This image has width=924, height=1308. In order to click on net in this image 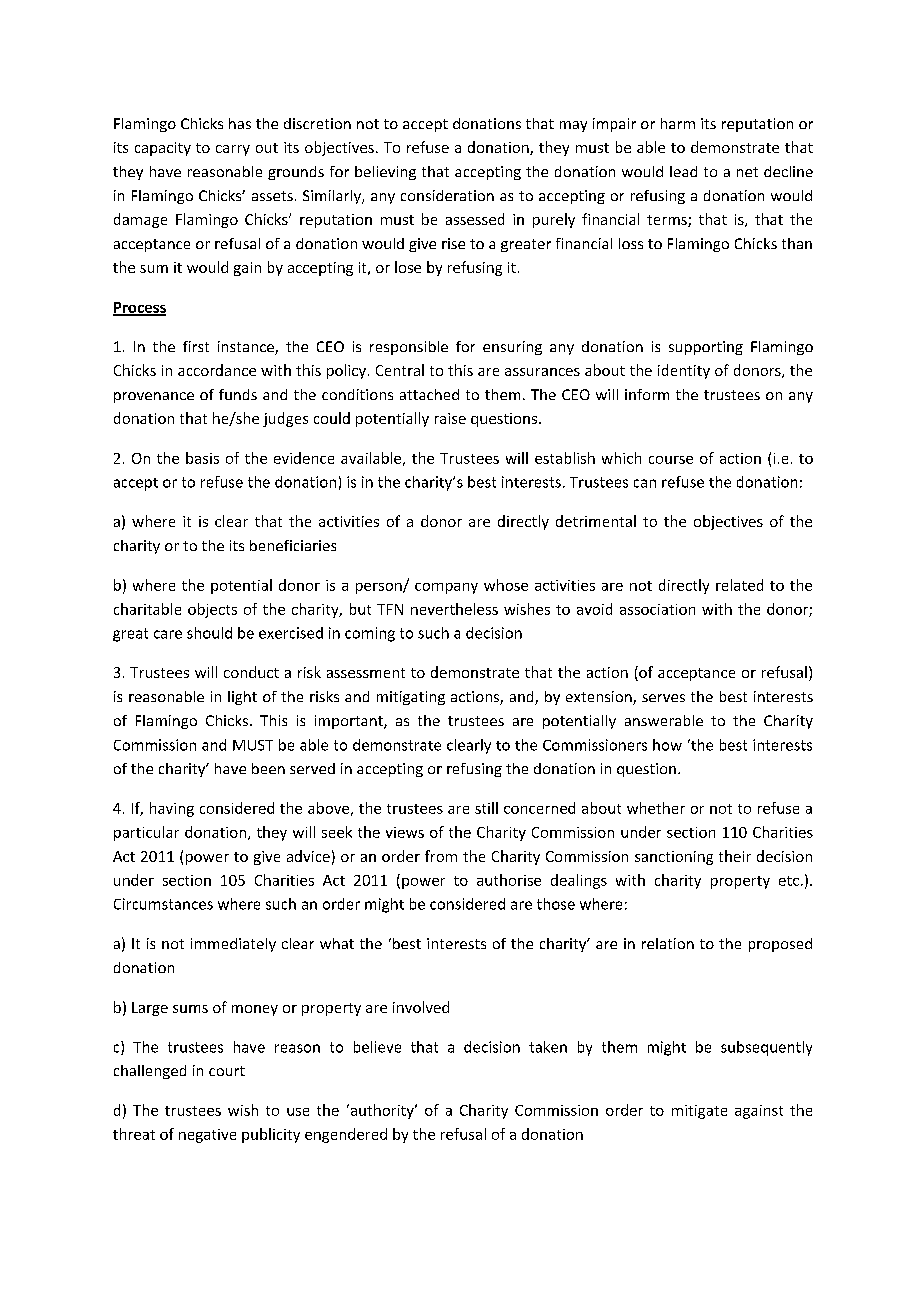, I will do `click(747, 172)`.
